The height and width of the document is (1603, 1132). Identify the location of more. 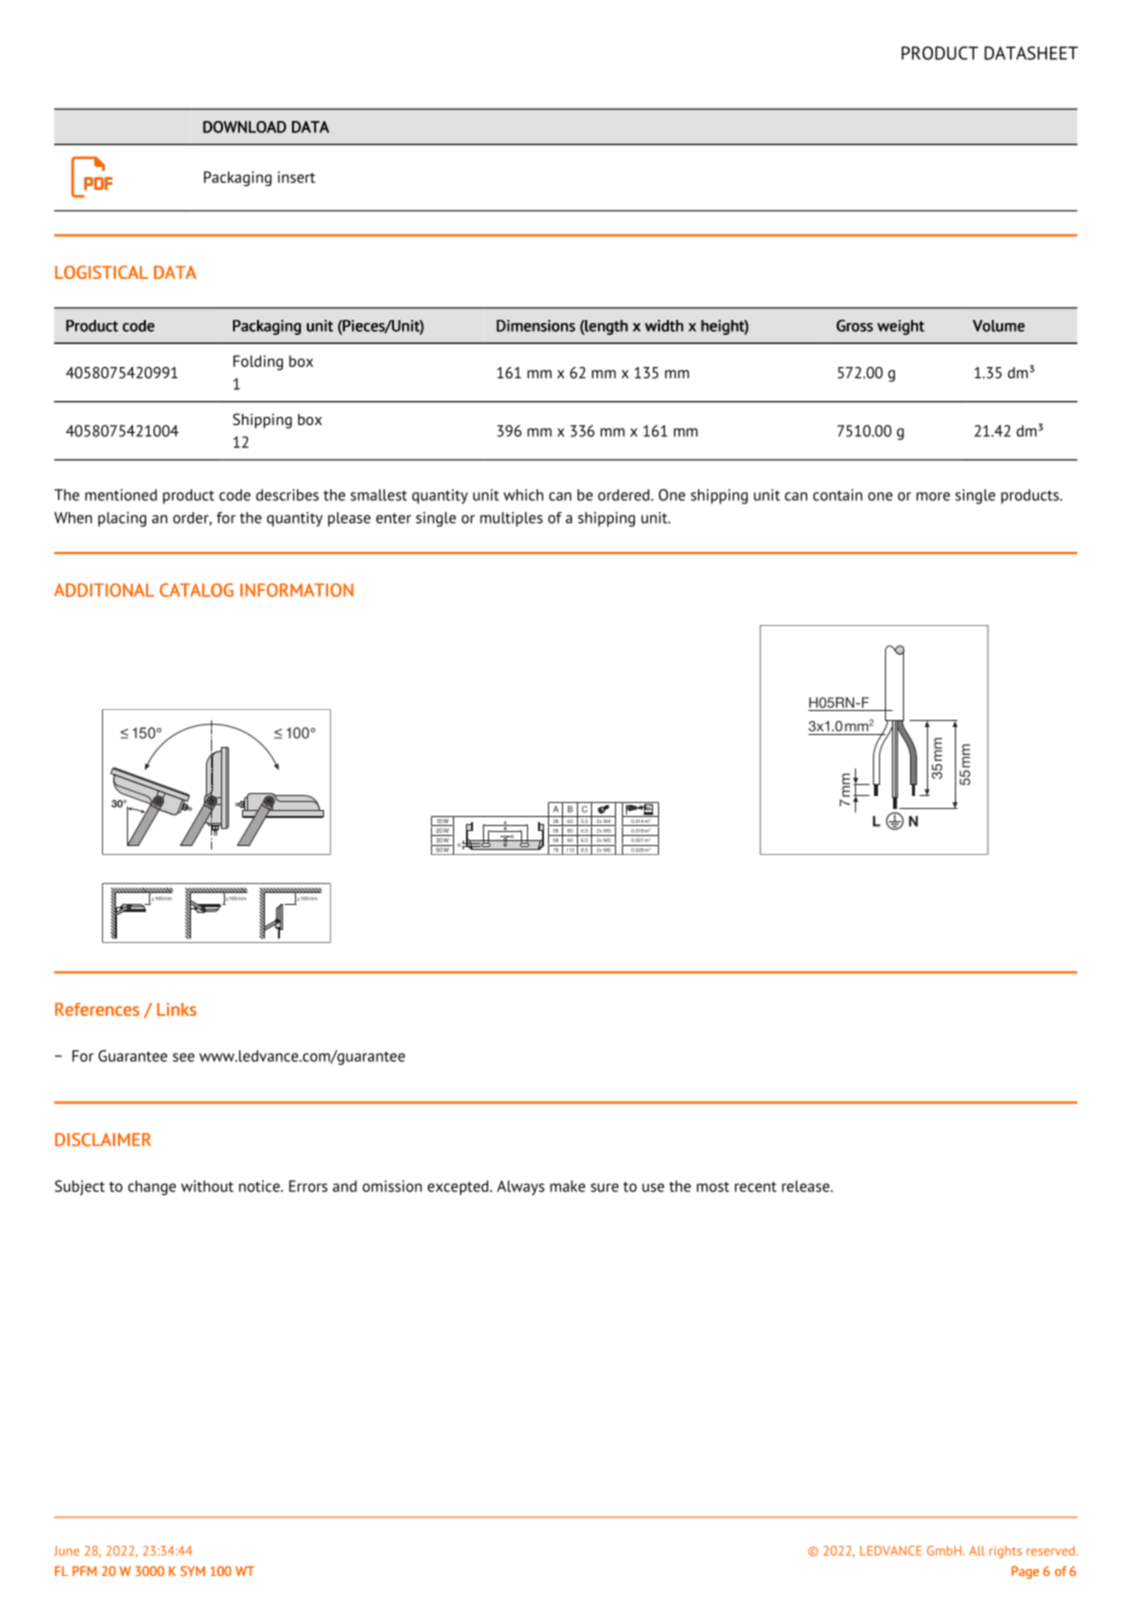
(933, 496).
